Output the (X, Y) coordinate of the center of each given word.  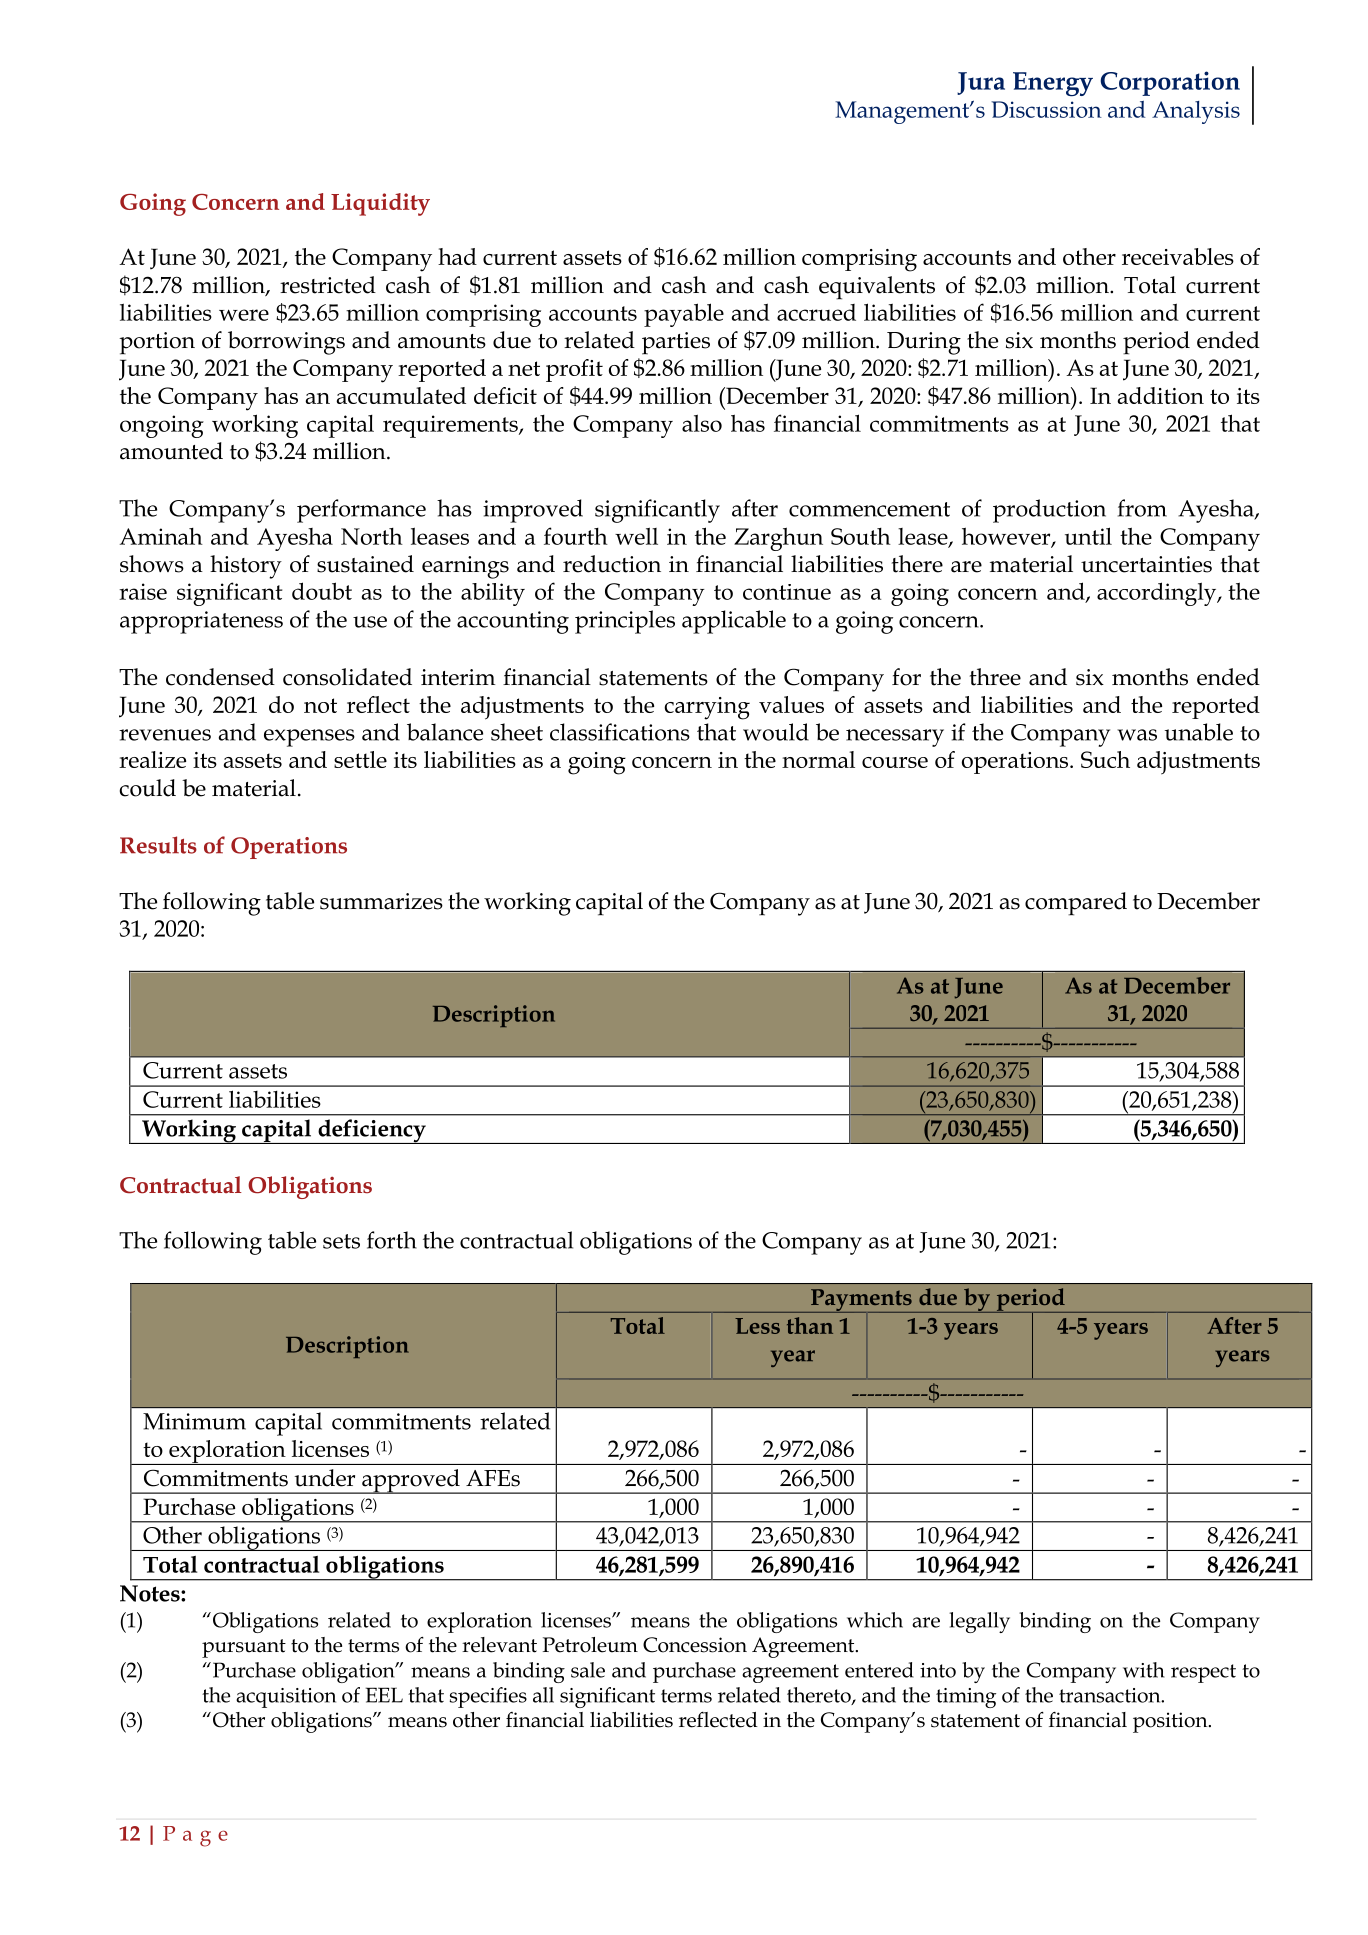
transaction (1111, 1695)
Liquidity (380, 204)
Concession (695, 1645)
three (995, 677)
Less (757, 1326)
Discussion (1046, 109)
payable (684, 315)
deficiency (372, 1131)
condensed (220, 677)
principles (625, 622)
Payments (861, 1301)
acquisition (286, 1698)
